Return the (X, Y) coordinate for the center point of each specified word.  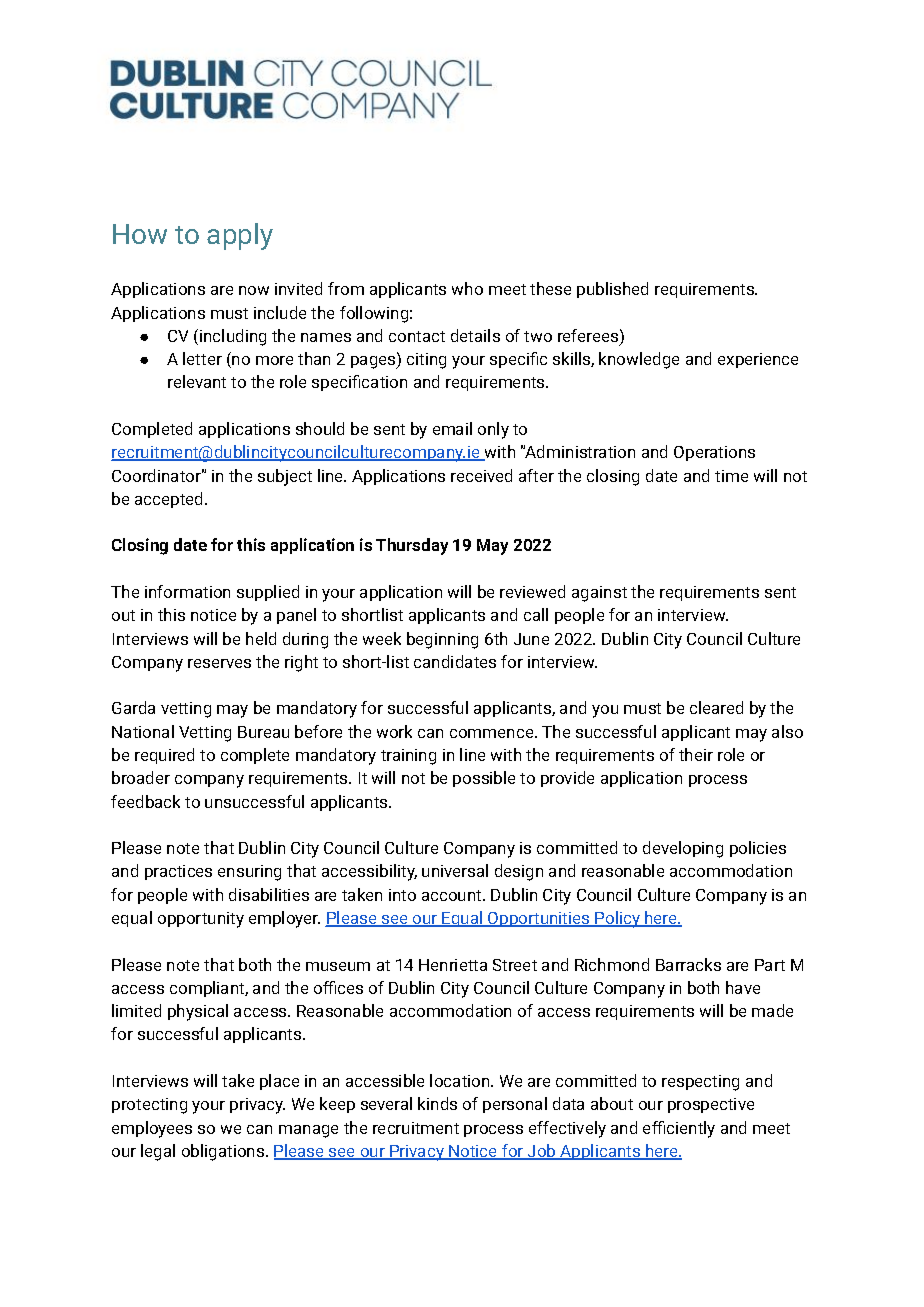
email (452, 428)
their (696, 754)
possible (484, 779)
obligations (224, 1152)
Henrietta (453, 965)
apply (240, 236)
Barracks (688, 964)
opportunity (201, 920)
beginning (442, 640)
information (187, 591)
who (467, 288)
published (612, 290)
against (599, 594)
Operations (714, 453)
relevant (197, 381)
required (164, 756)
